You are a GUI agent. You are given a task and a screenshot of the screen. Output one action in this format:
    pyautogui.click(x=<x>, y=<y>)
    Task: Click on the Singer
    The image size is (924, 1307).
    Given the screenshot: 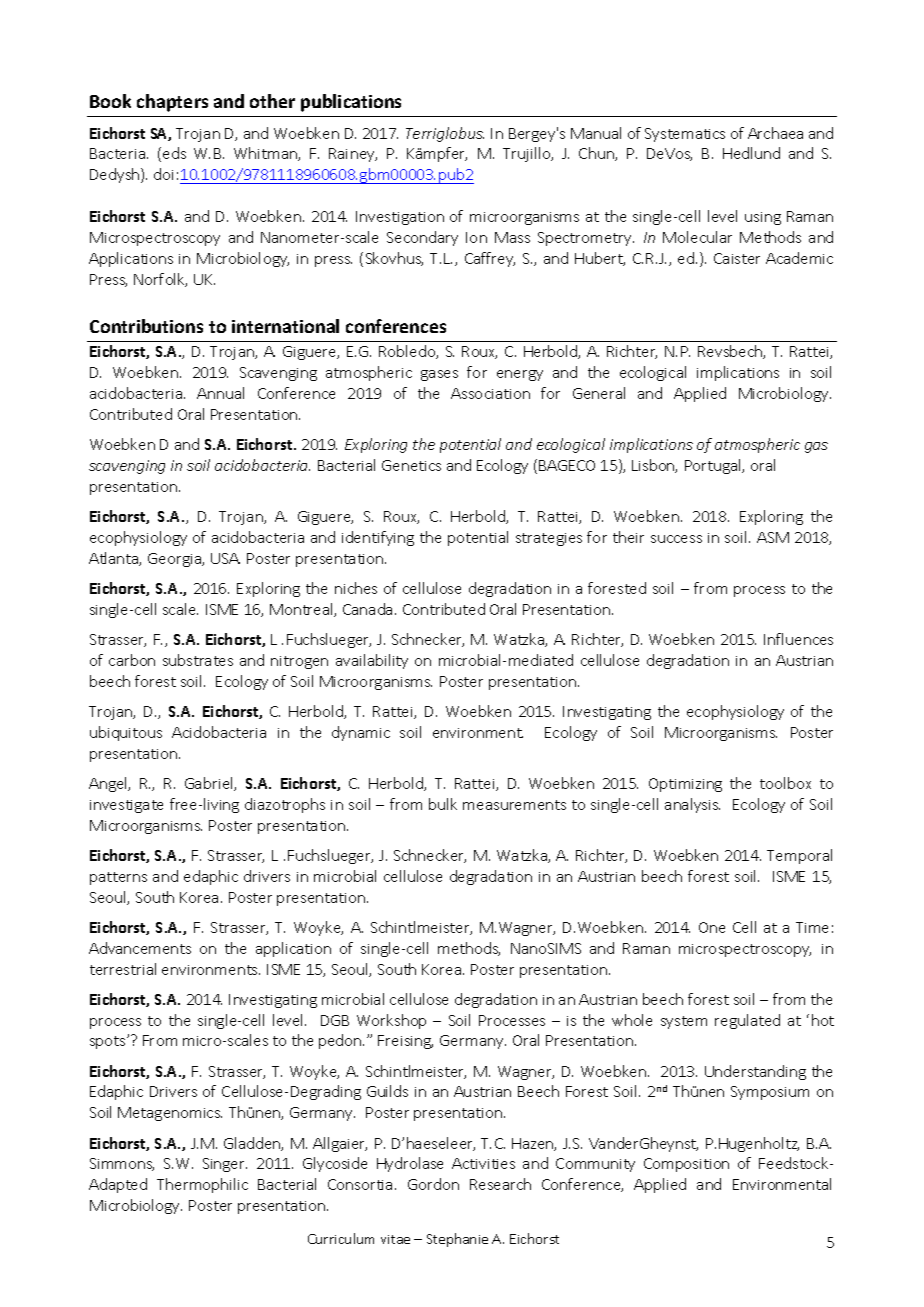 What is the action you would take?
    pyautogui.click(x=225, y=1165)
